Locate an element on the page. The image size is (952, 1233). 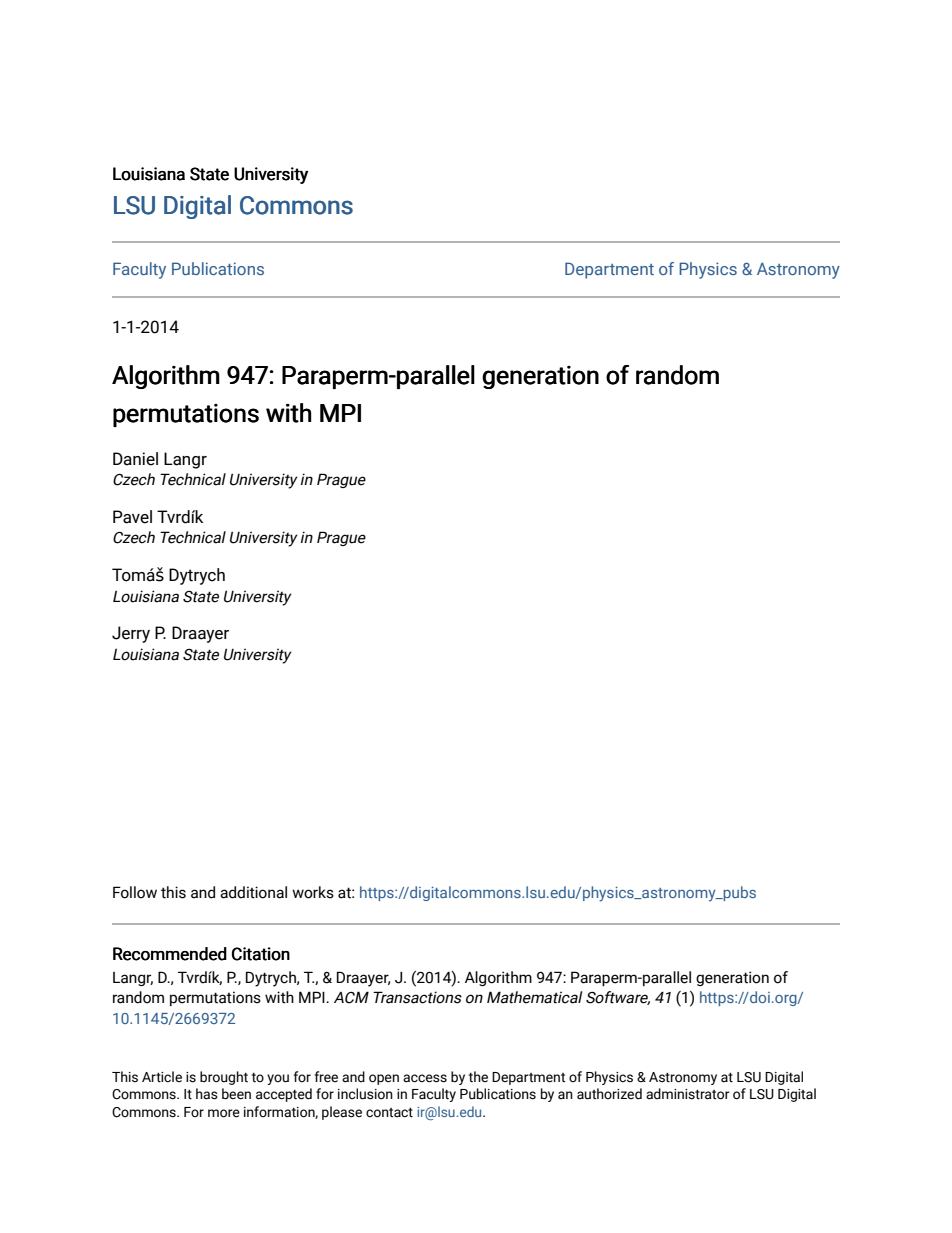
works is located at coordinates (313, 892).
